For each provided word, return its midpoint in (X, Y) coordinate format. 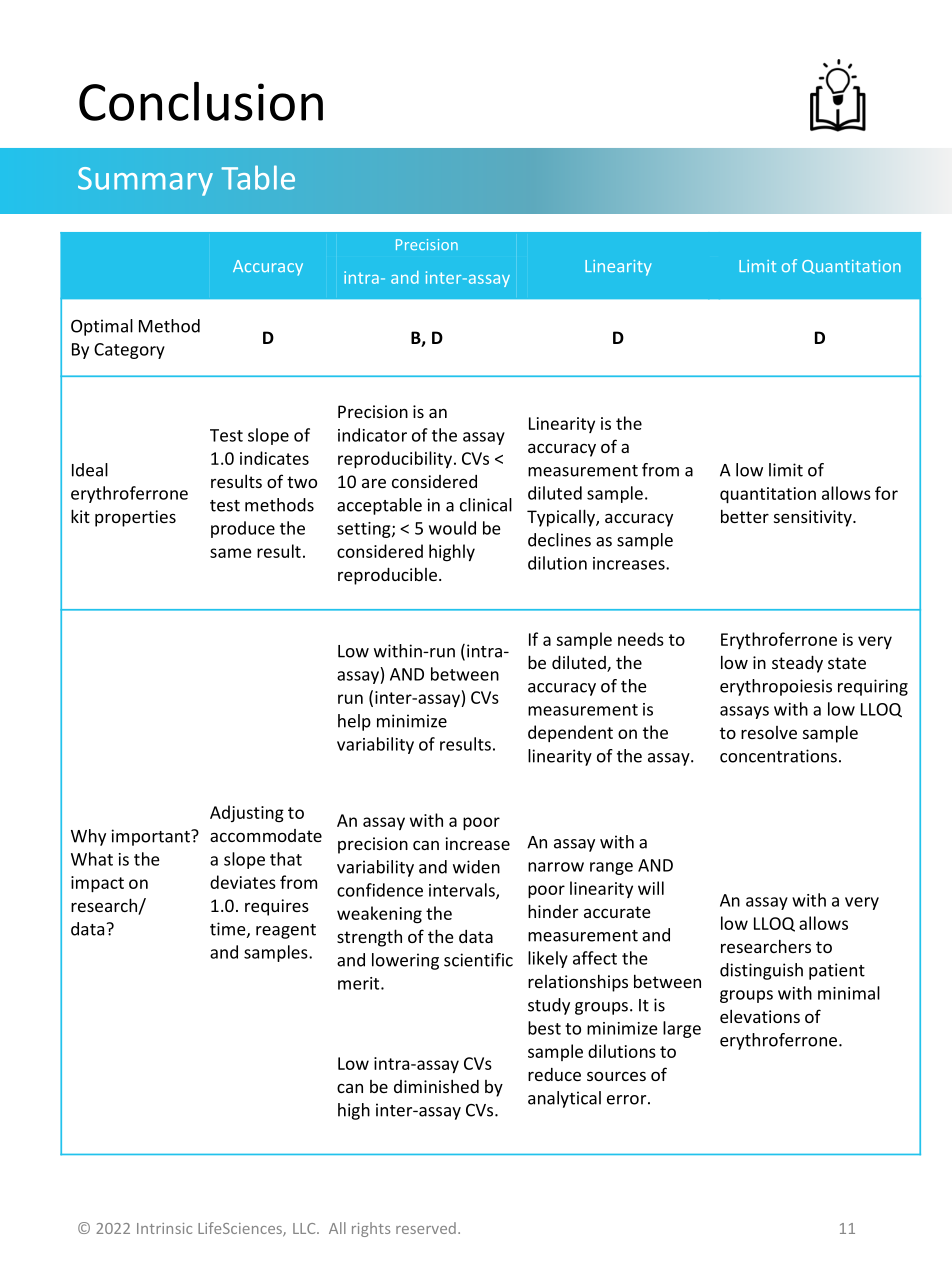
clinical (486, 505)
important (151, 837)
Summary (145, 181)
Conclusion (201, 101)
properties (135, 518)
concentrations (778, 756)
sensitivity (814, 518)
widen (476, 867)
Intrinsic (164, 1228)
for (886, 493)
